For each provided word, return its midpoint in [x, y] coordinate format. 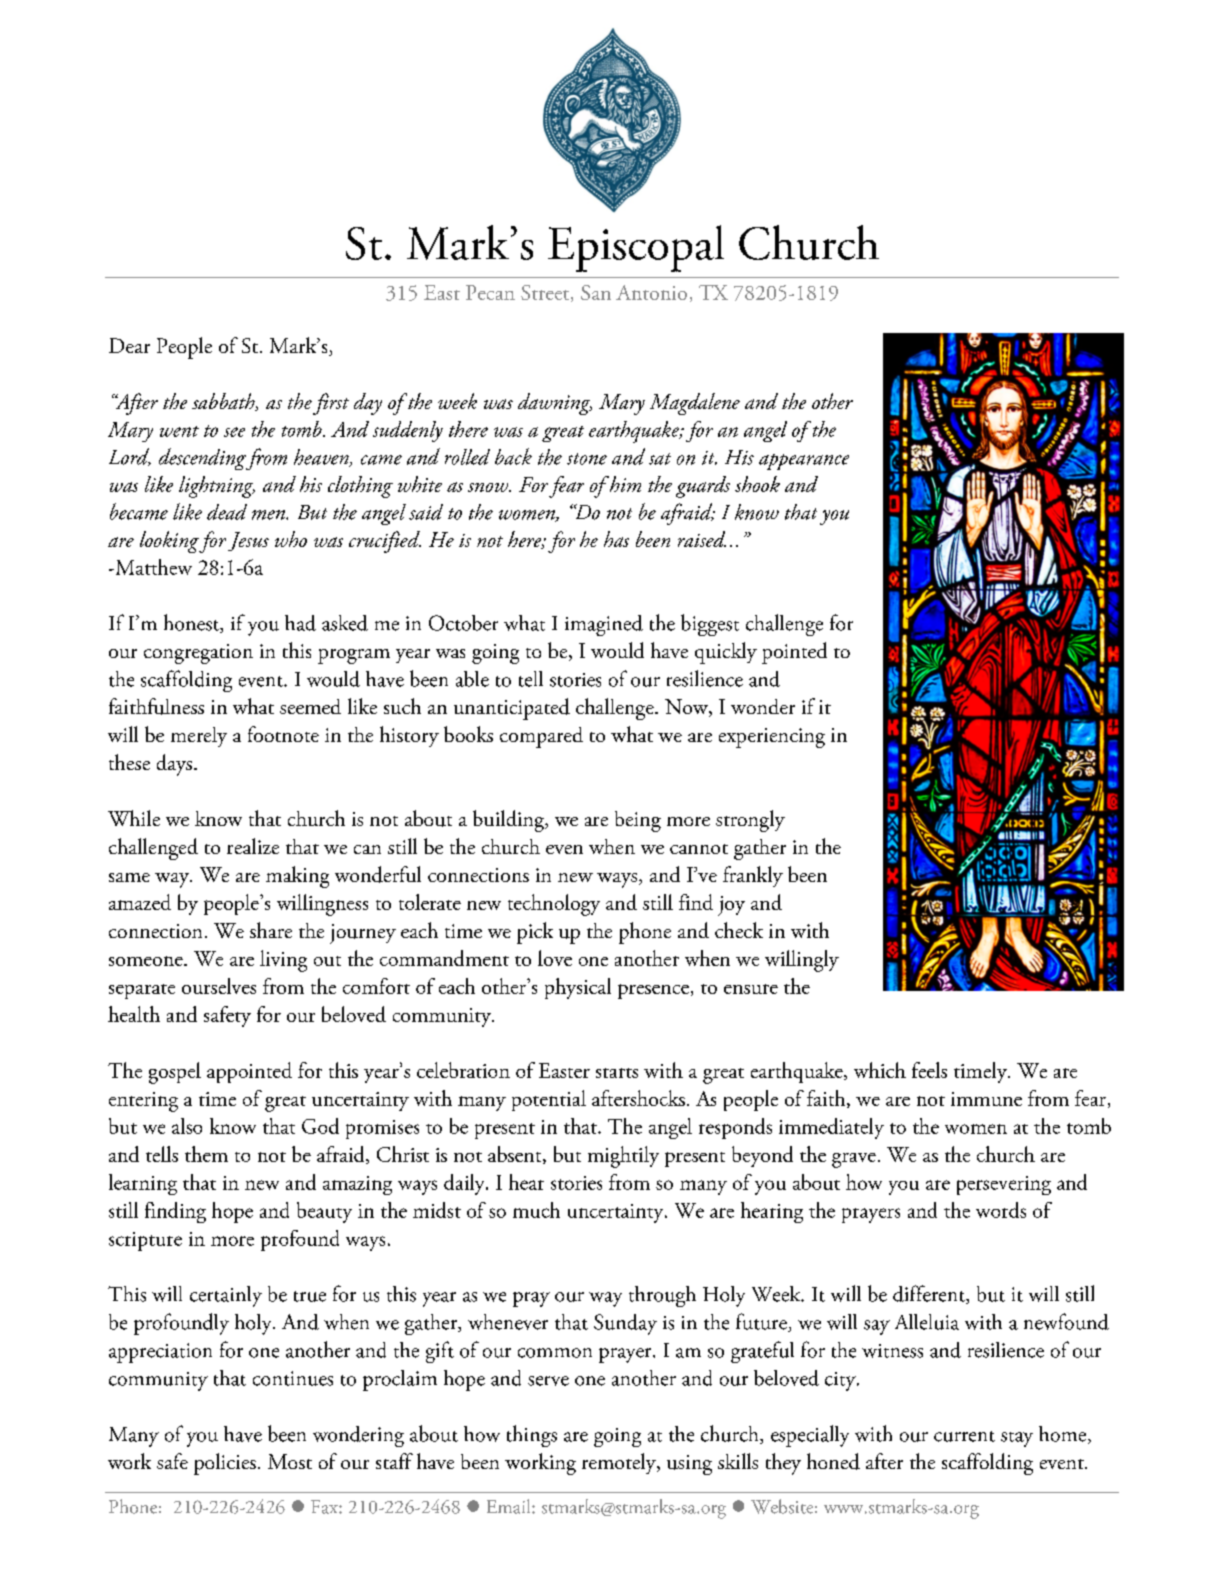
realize [253, 846]
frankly [753, 876]
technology [554, 905]
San [596, 292]
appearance [804, 462]
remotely [620, 1463]
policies [225, 1464]
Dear [129, 345]
